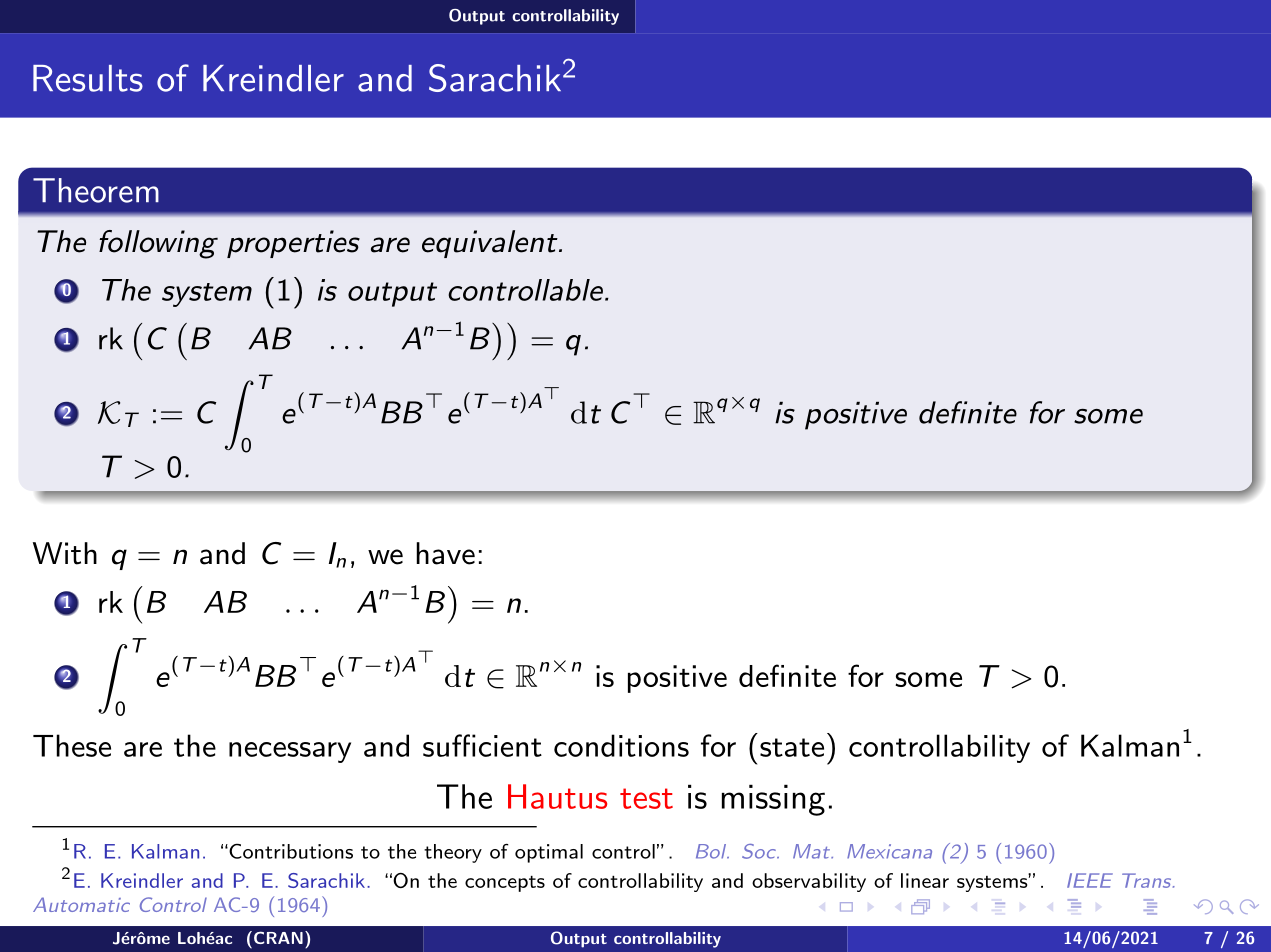 This screenshot has width=1271, height=952. Describe the element at coordinates (277, 937) in the screenshot. I see `CRAN` at that location.
